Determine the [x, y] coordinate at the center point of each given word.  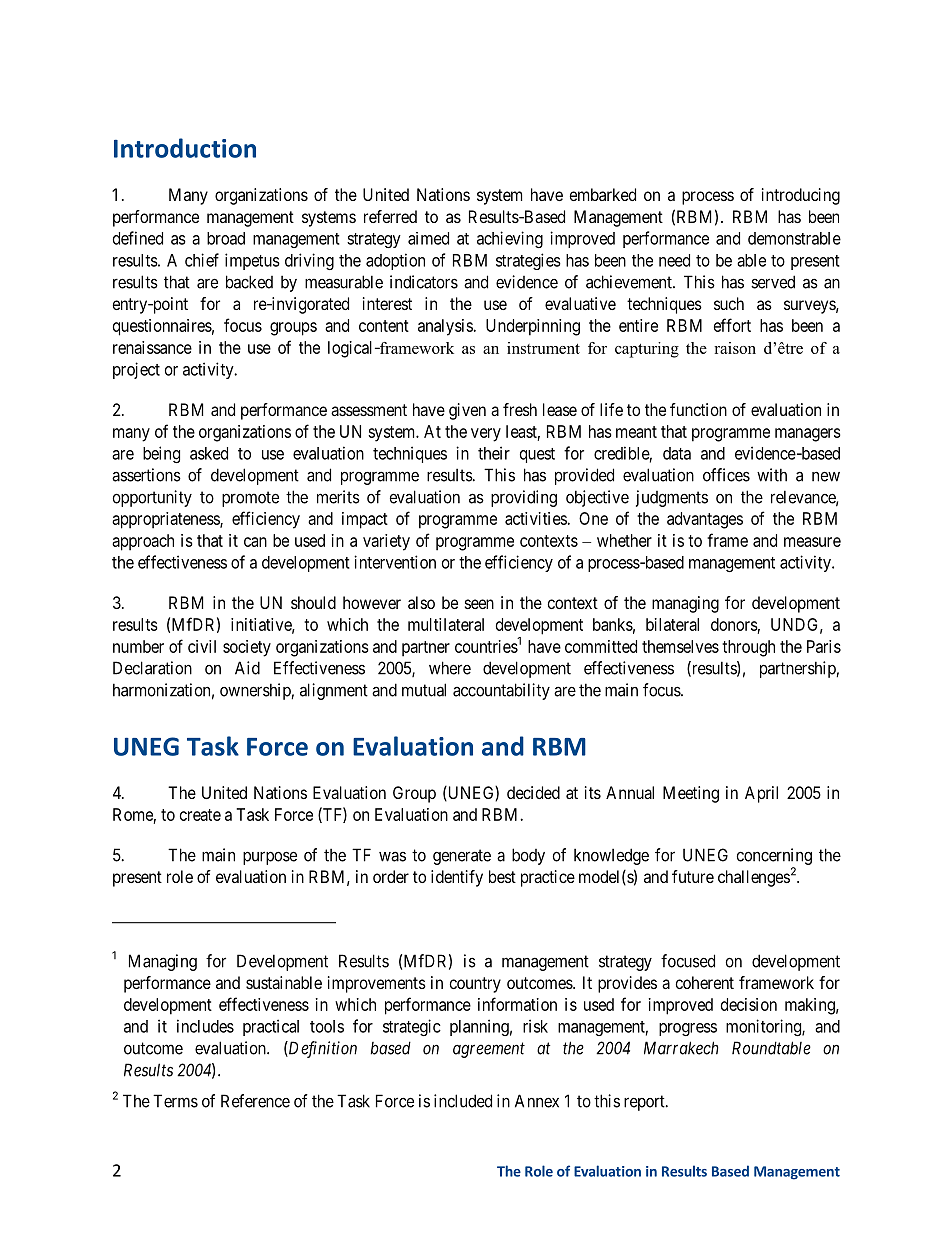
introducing [801, 196]
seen [479, 604]
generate [462, 857]
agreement [489, 1050]
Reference [255, 1101]
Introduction [185, 148]
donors [734, 624]
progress [688, 1029]
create [200, 815]
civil [202, 646]
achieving [510, 239]
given [467, 411]
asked [209, 453]
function [698, 409]
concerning [774, 856]
